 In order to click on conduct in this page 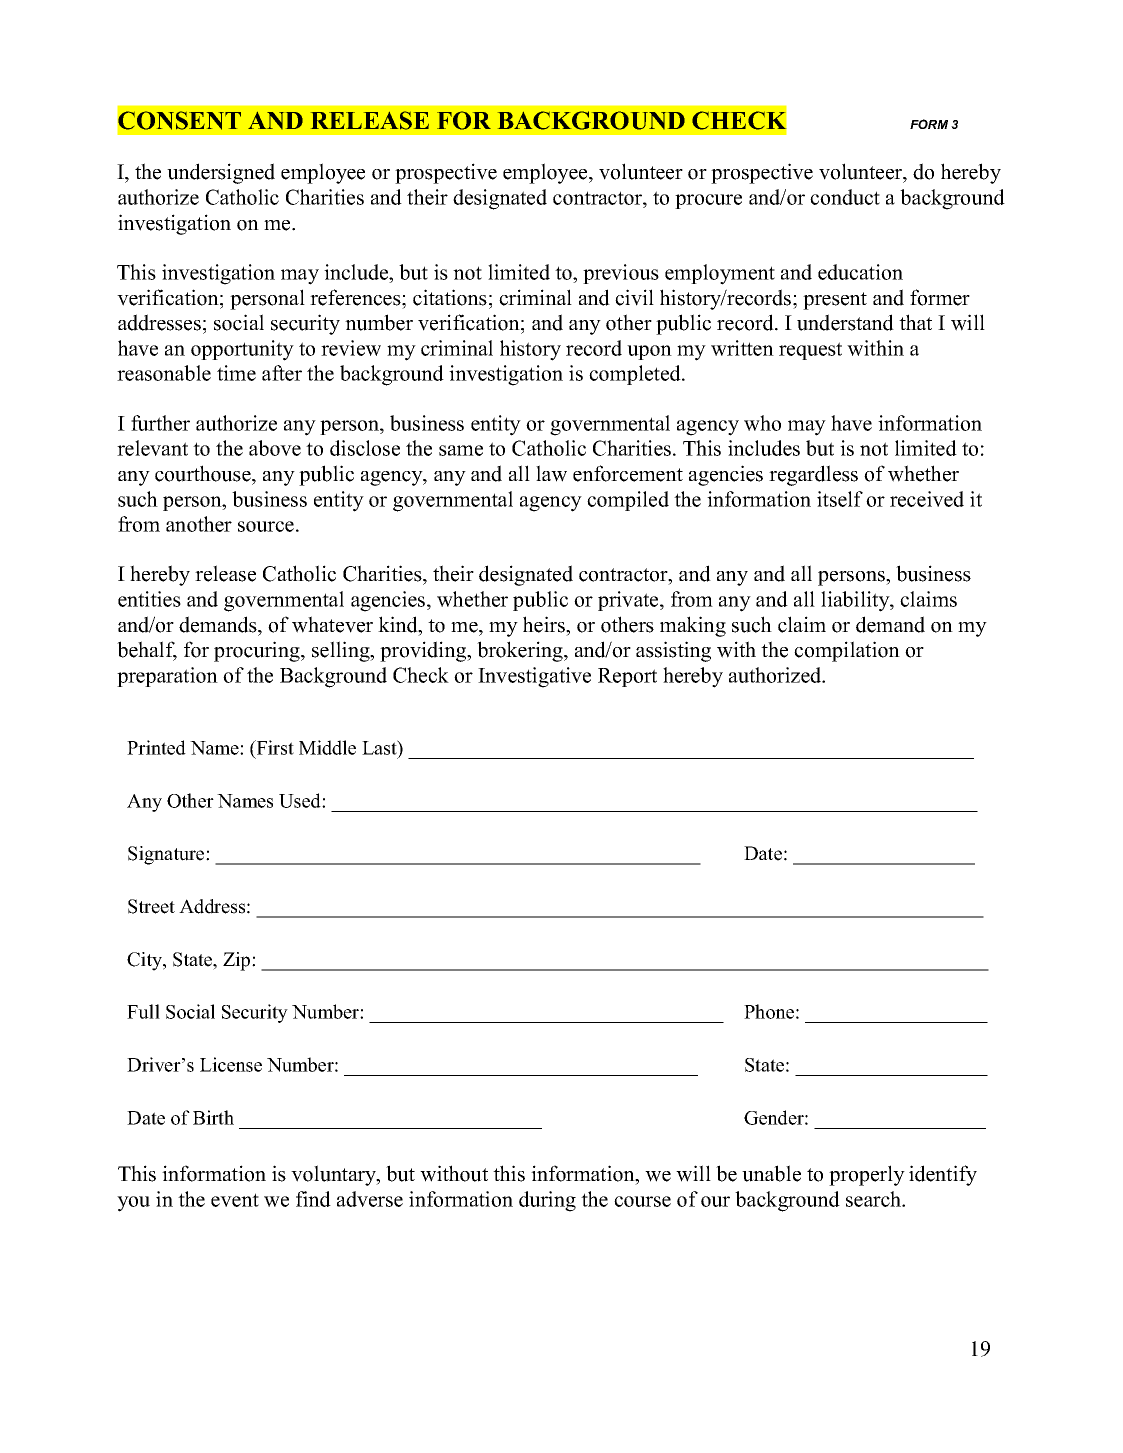, I will do `click(845, 197)`.
